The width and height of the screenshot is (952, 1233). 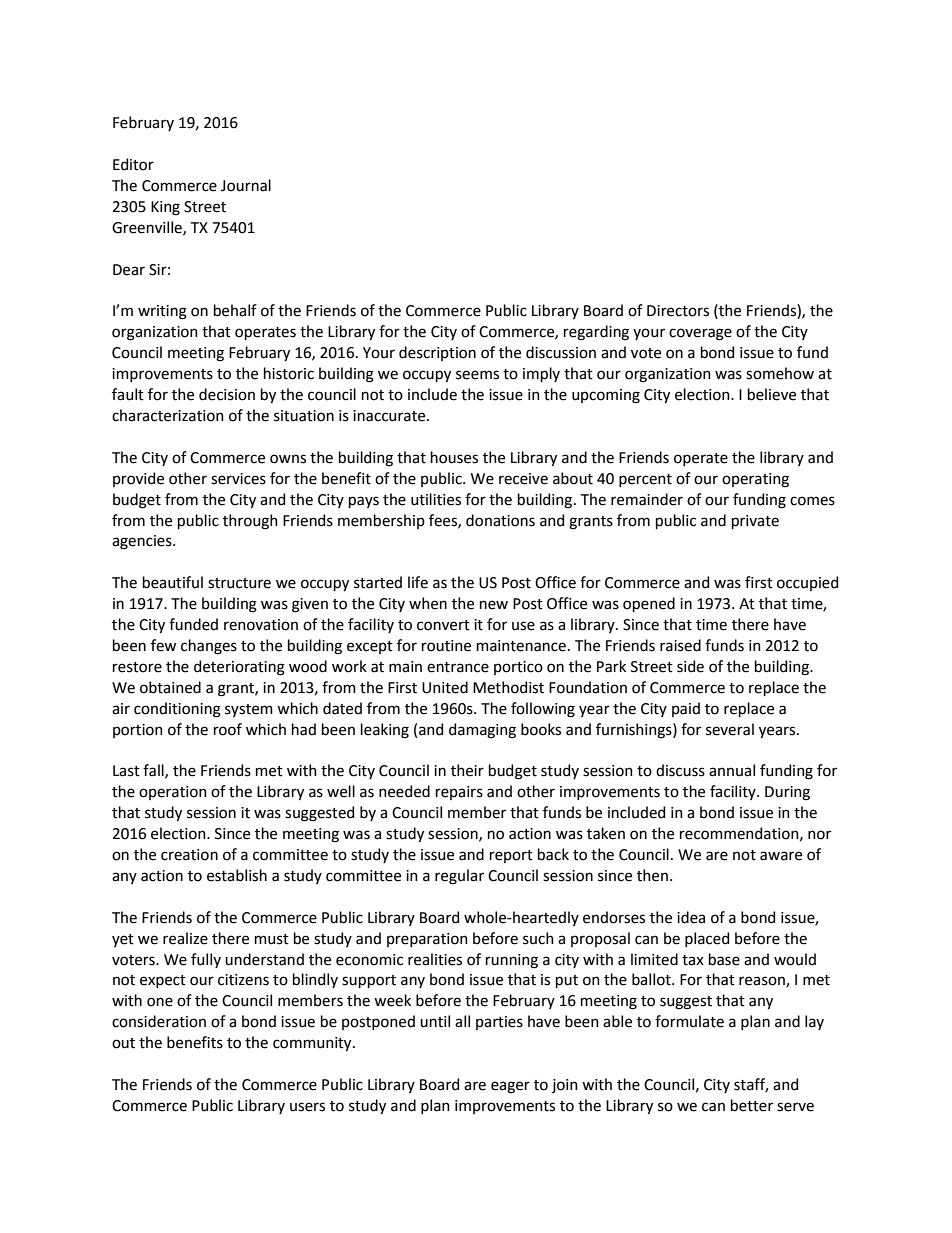 What do you see at coordinates (246, 185) in the screenshot?
I see `Journal` at bounding box center [246, 185].
